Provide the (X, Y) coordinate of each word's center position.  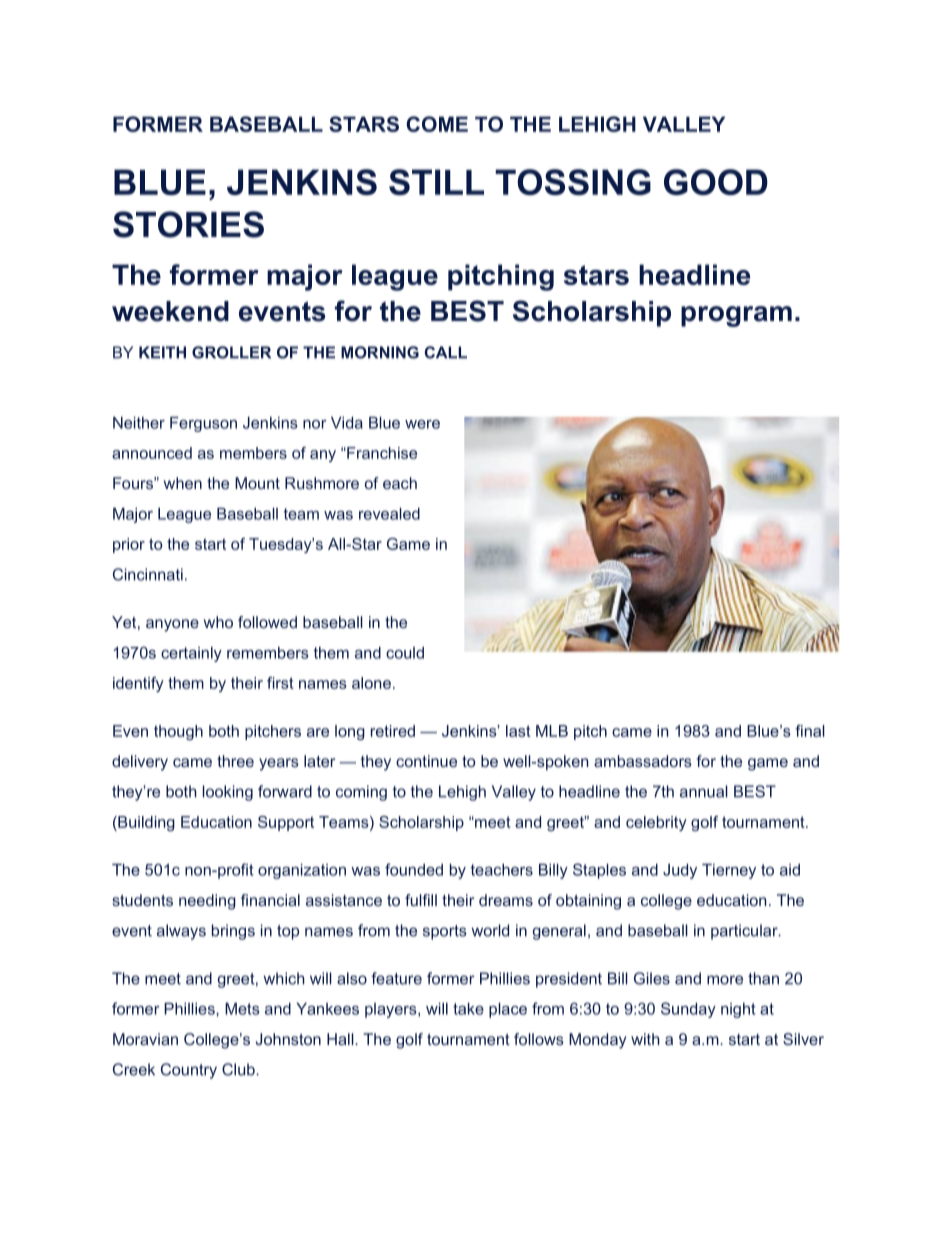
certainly (191, 654)
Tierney (729, 871)
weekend (170, 311)
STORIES (188, 224)
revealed (389, 514)
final (810, 731)
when (183, 483)
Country (189, 1071)
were (422, 424)
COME (437, 124)
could (405, 653)
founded (414, 869)
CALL (445, 352)
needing (207, 902)
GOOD (716, 182)
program (736, 316)
